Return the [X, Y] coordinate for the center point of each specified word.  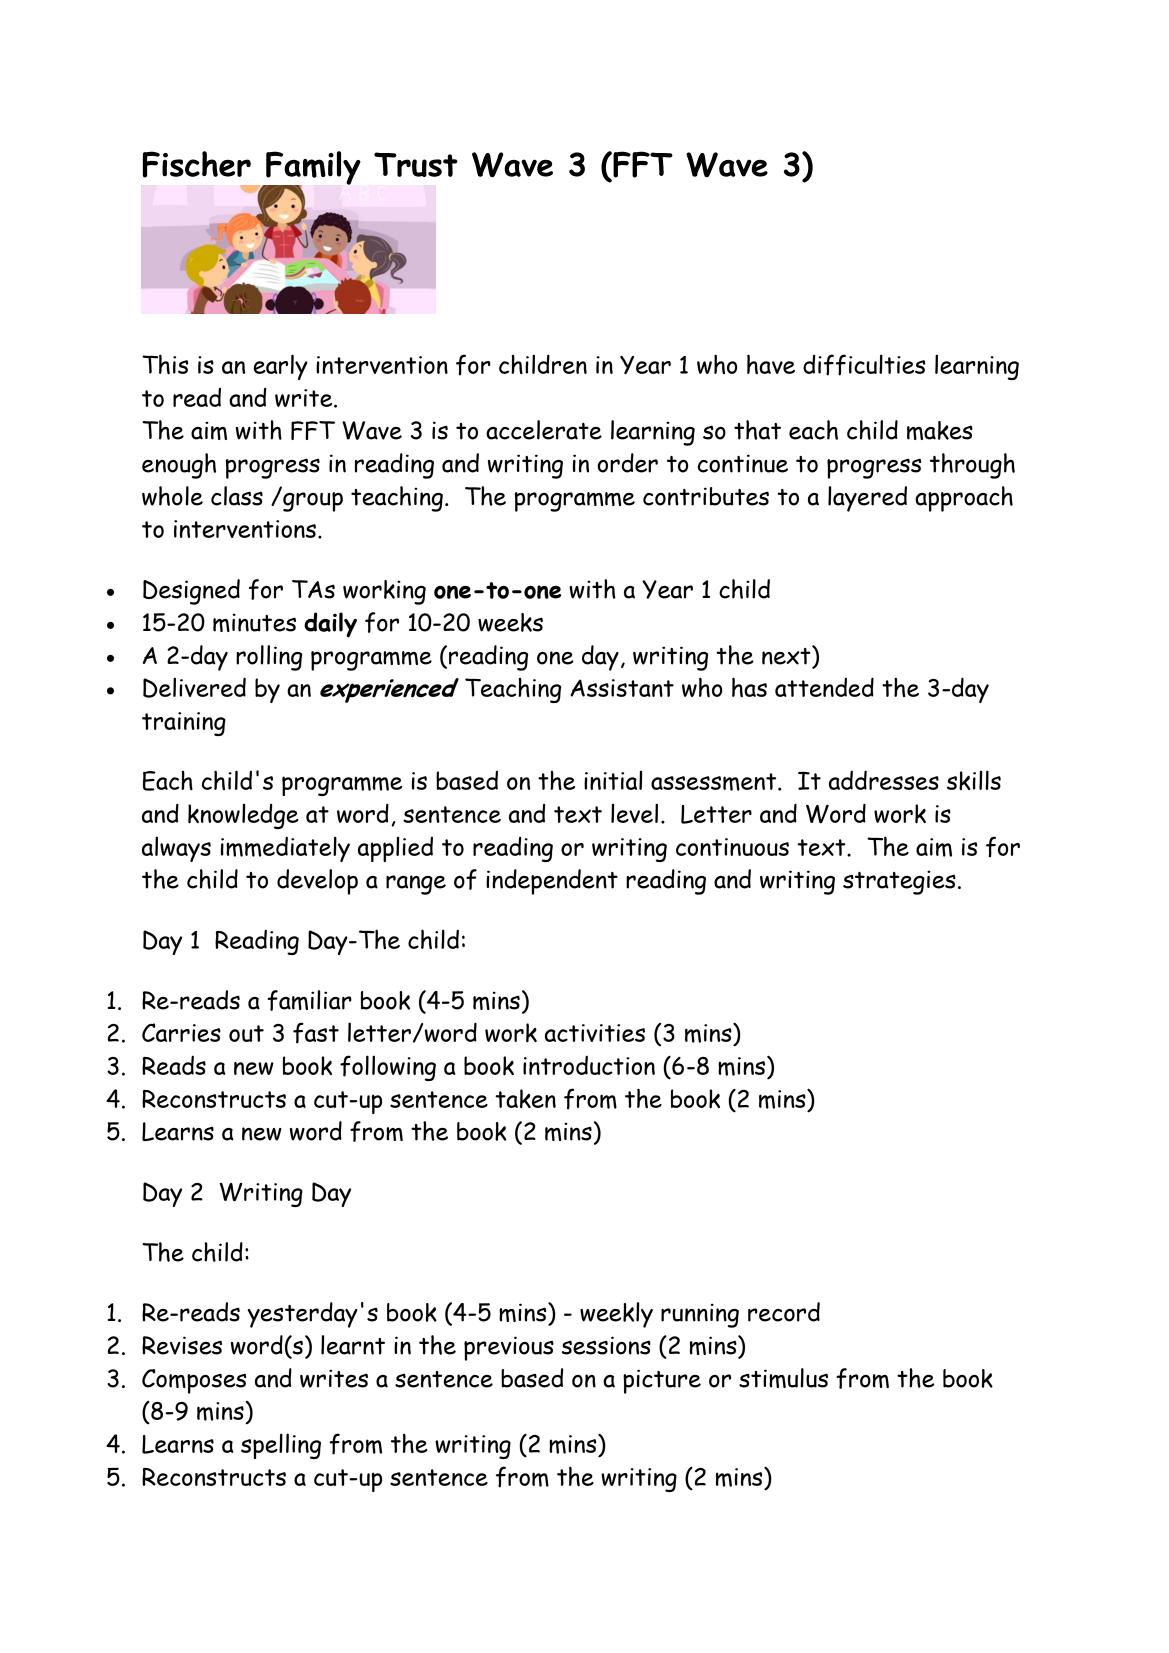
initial [613, 780]
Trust [416, 164]
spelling [281, 1446]
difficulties [864, 365]
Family [312, 169]
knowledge [243, 816]
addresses [884, 780]
